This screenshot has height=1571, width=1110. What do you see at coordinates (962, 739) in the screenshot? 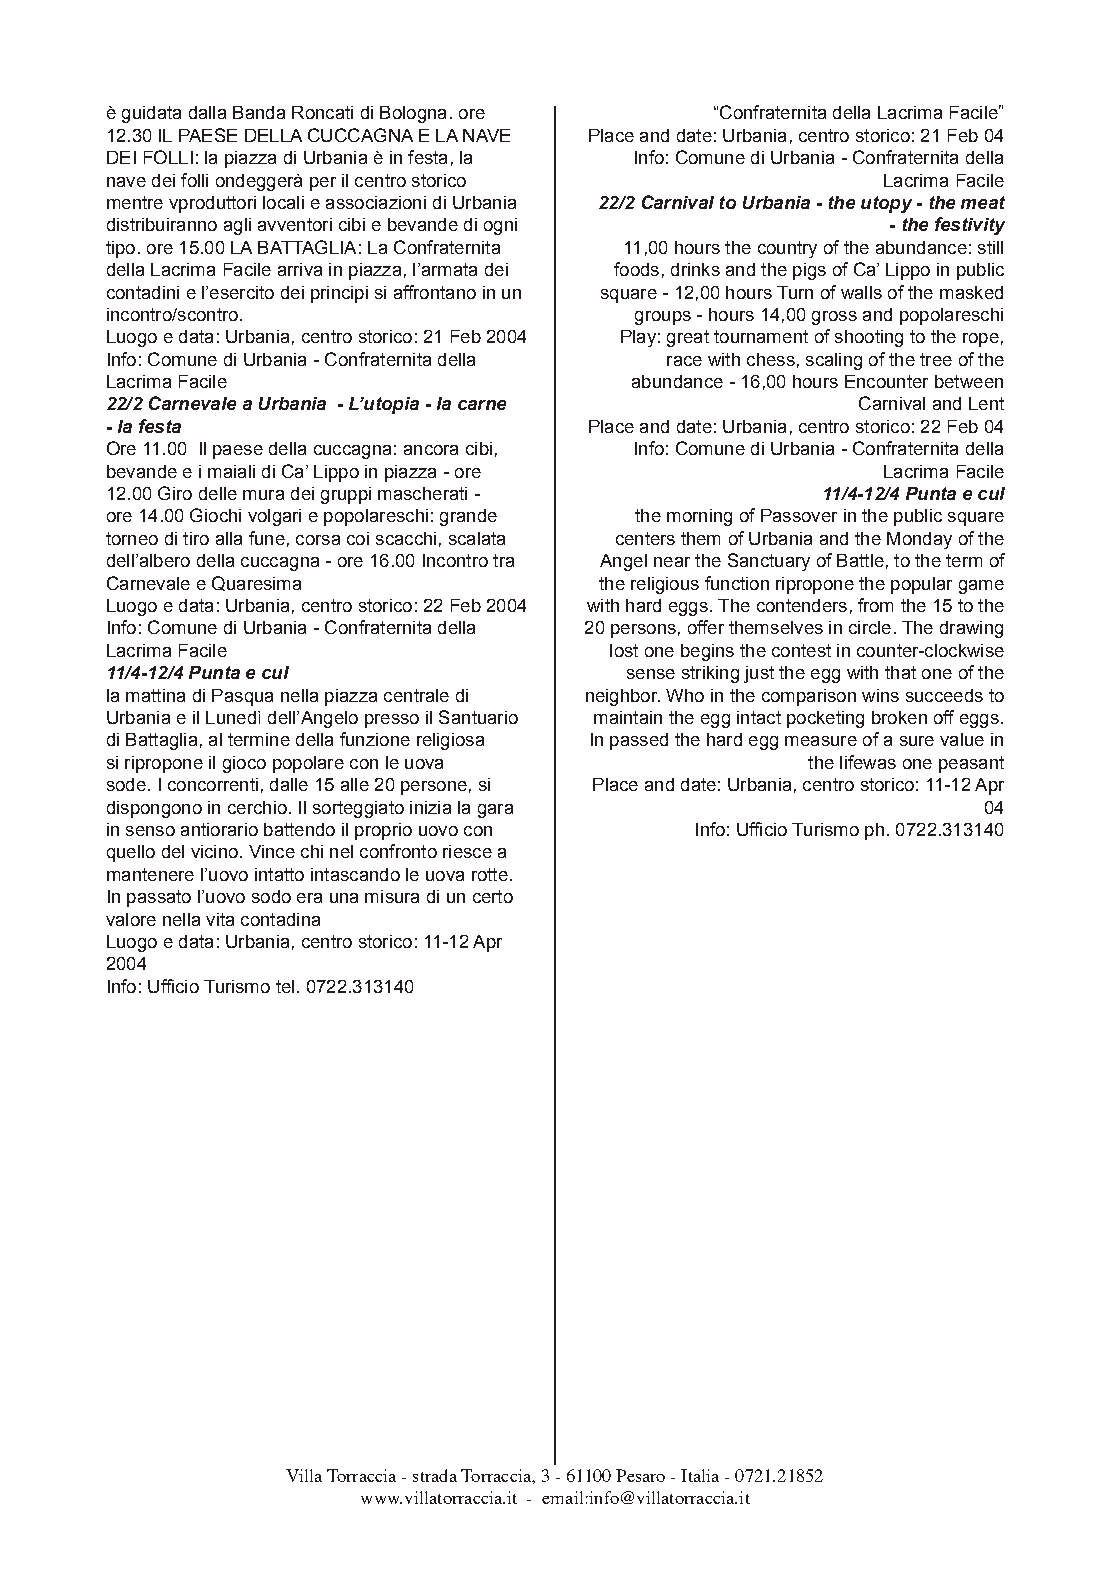
I see `value` at bounding box center [962, 739].
